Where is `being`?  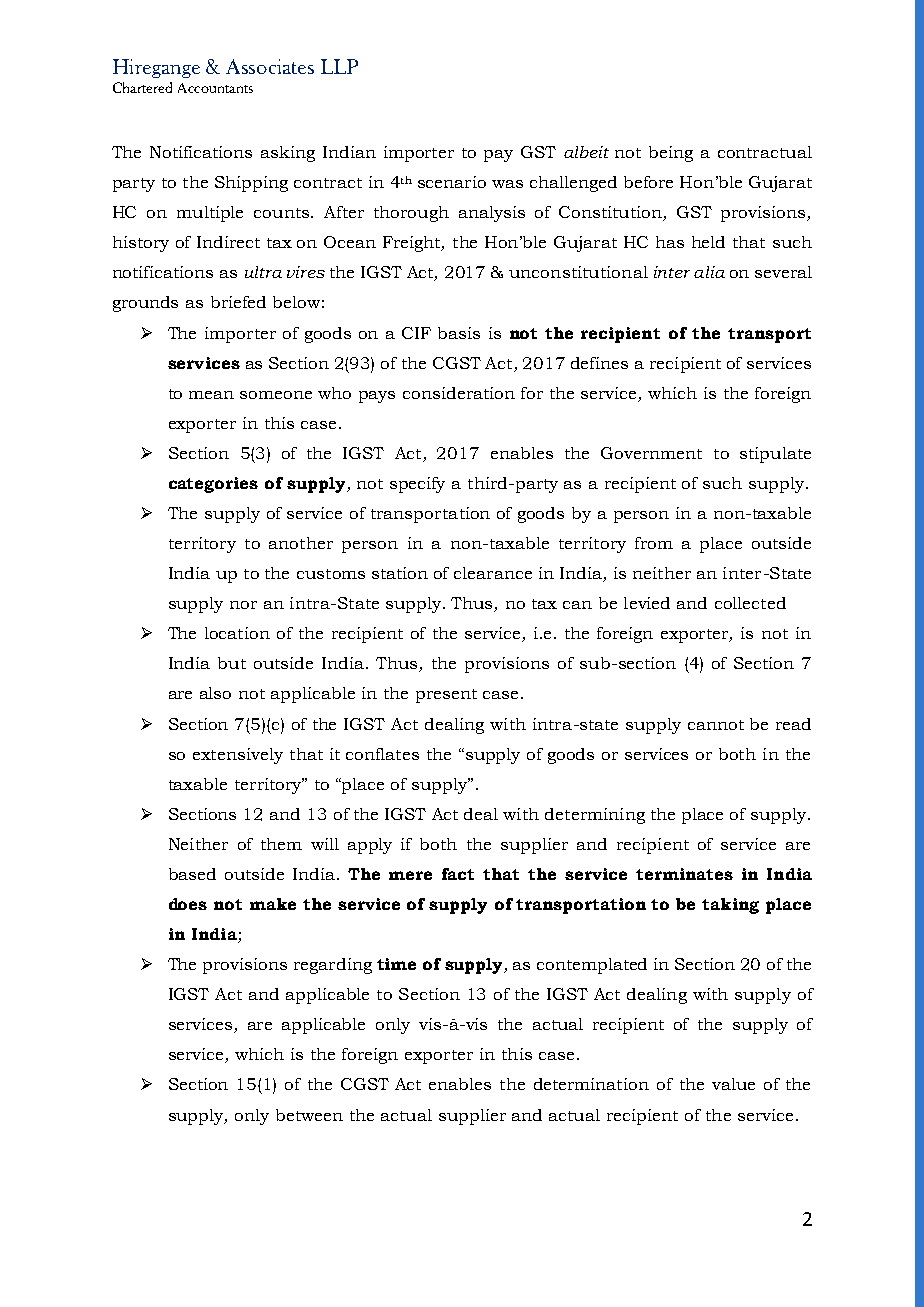
being is located at coordinates (671, 154).
